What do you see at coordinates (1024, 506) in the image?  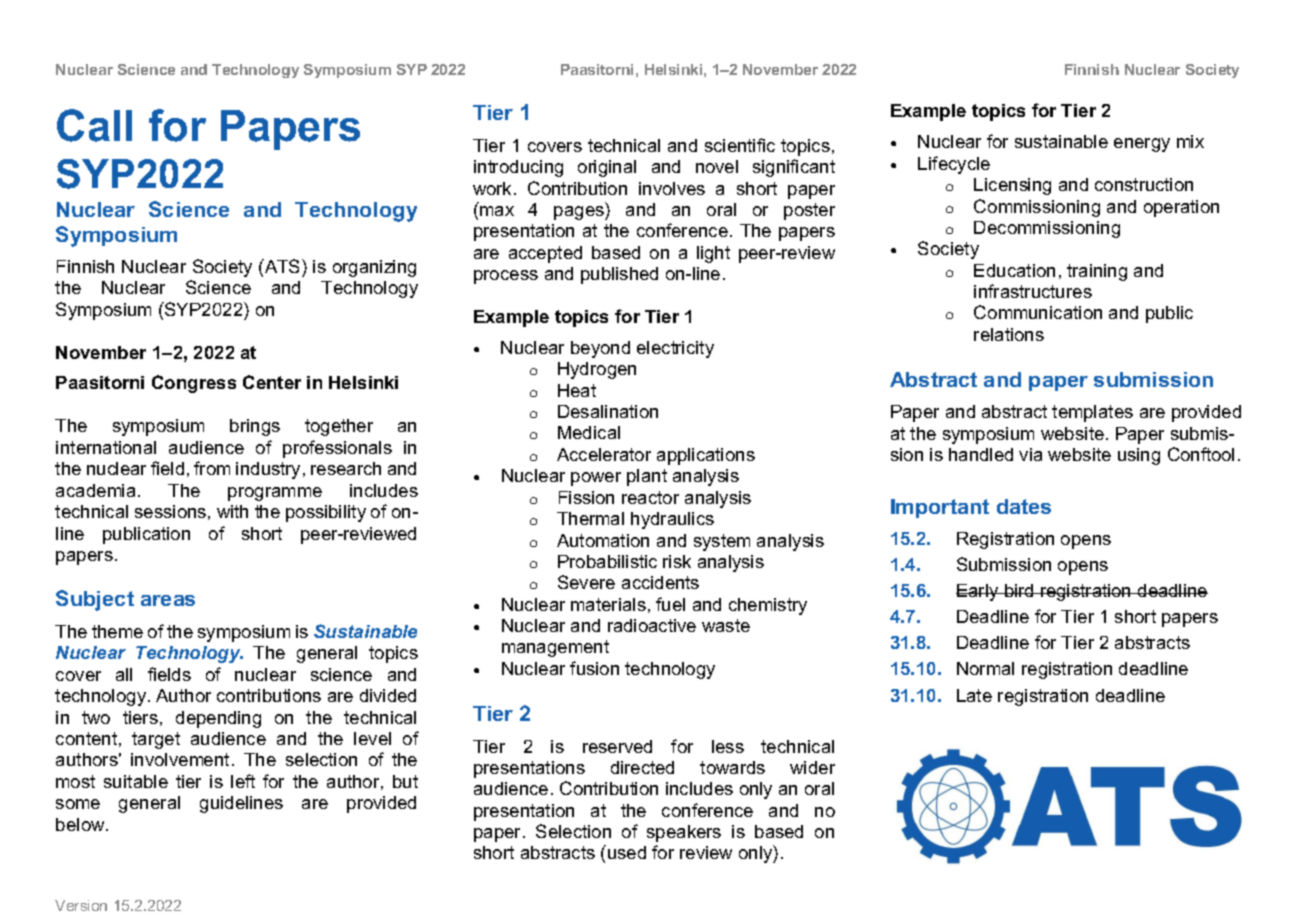 I see `dates` at bounding box center [1024, 506].
